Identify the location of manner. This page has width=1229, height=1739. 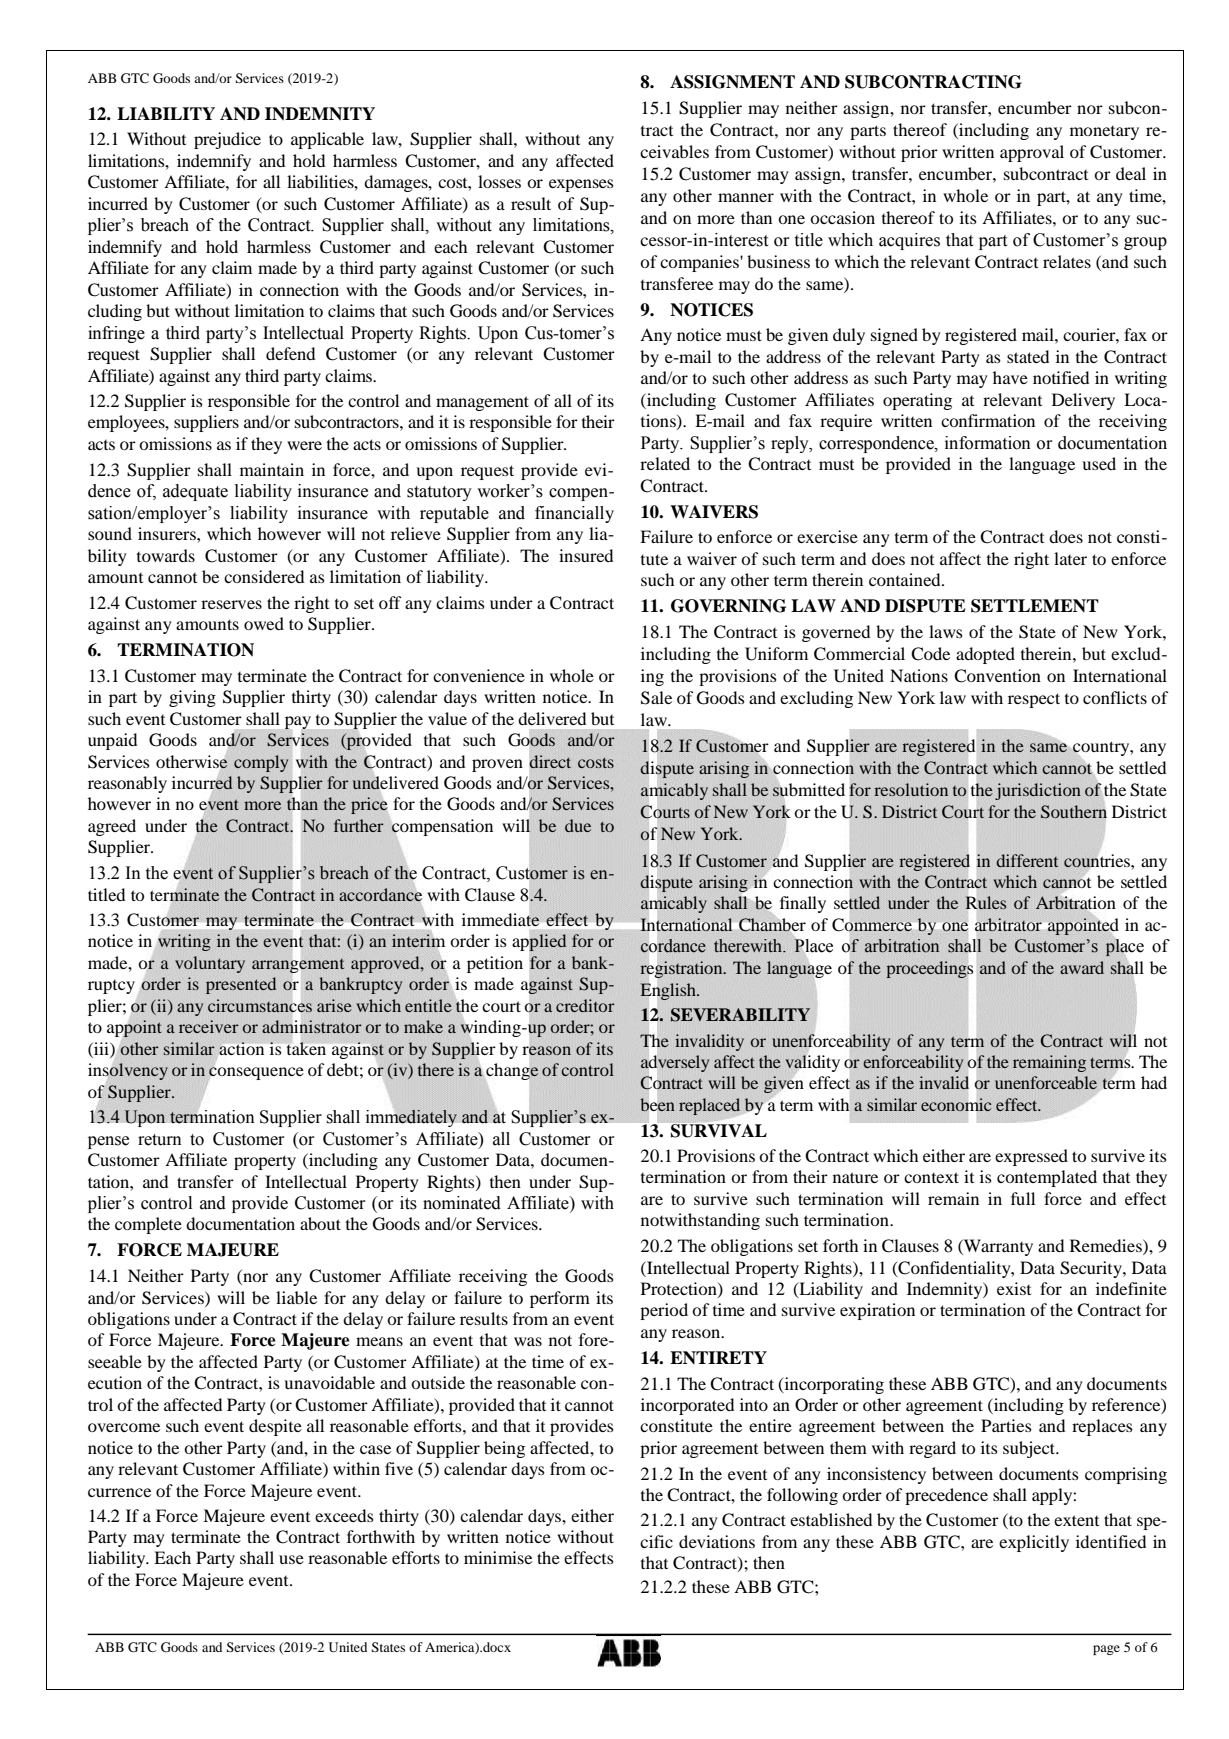
(746, 197).
